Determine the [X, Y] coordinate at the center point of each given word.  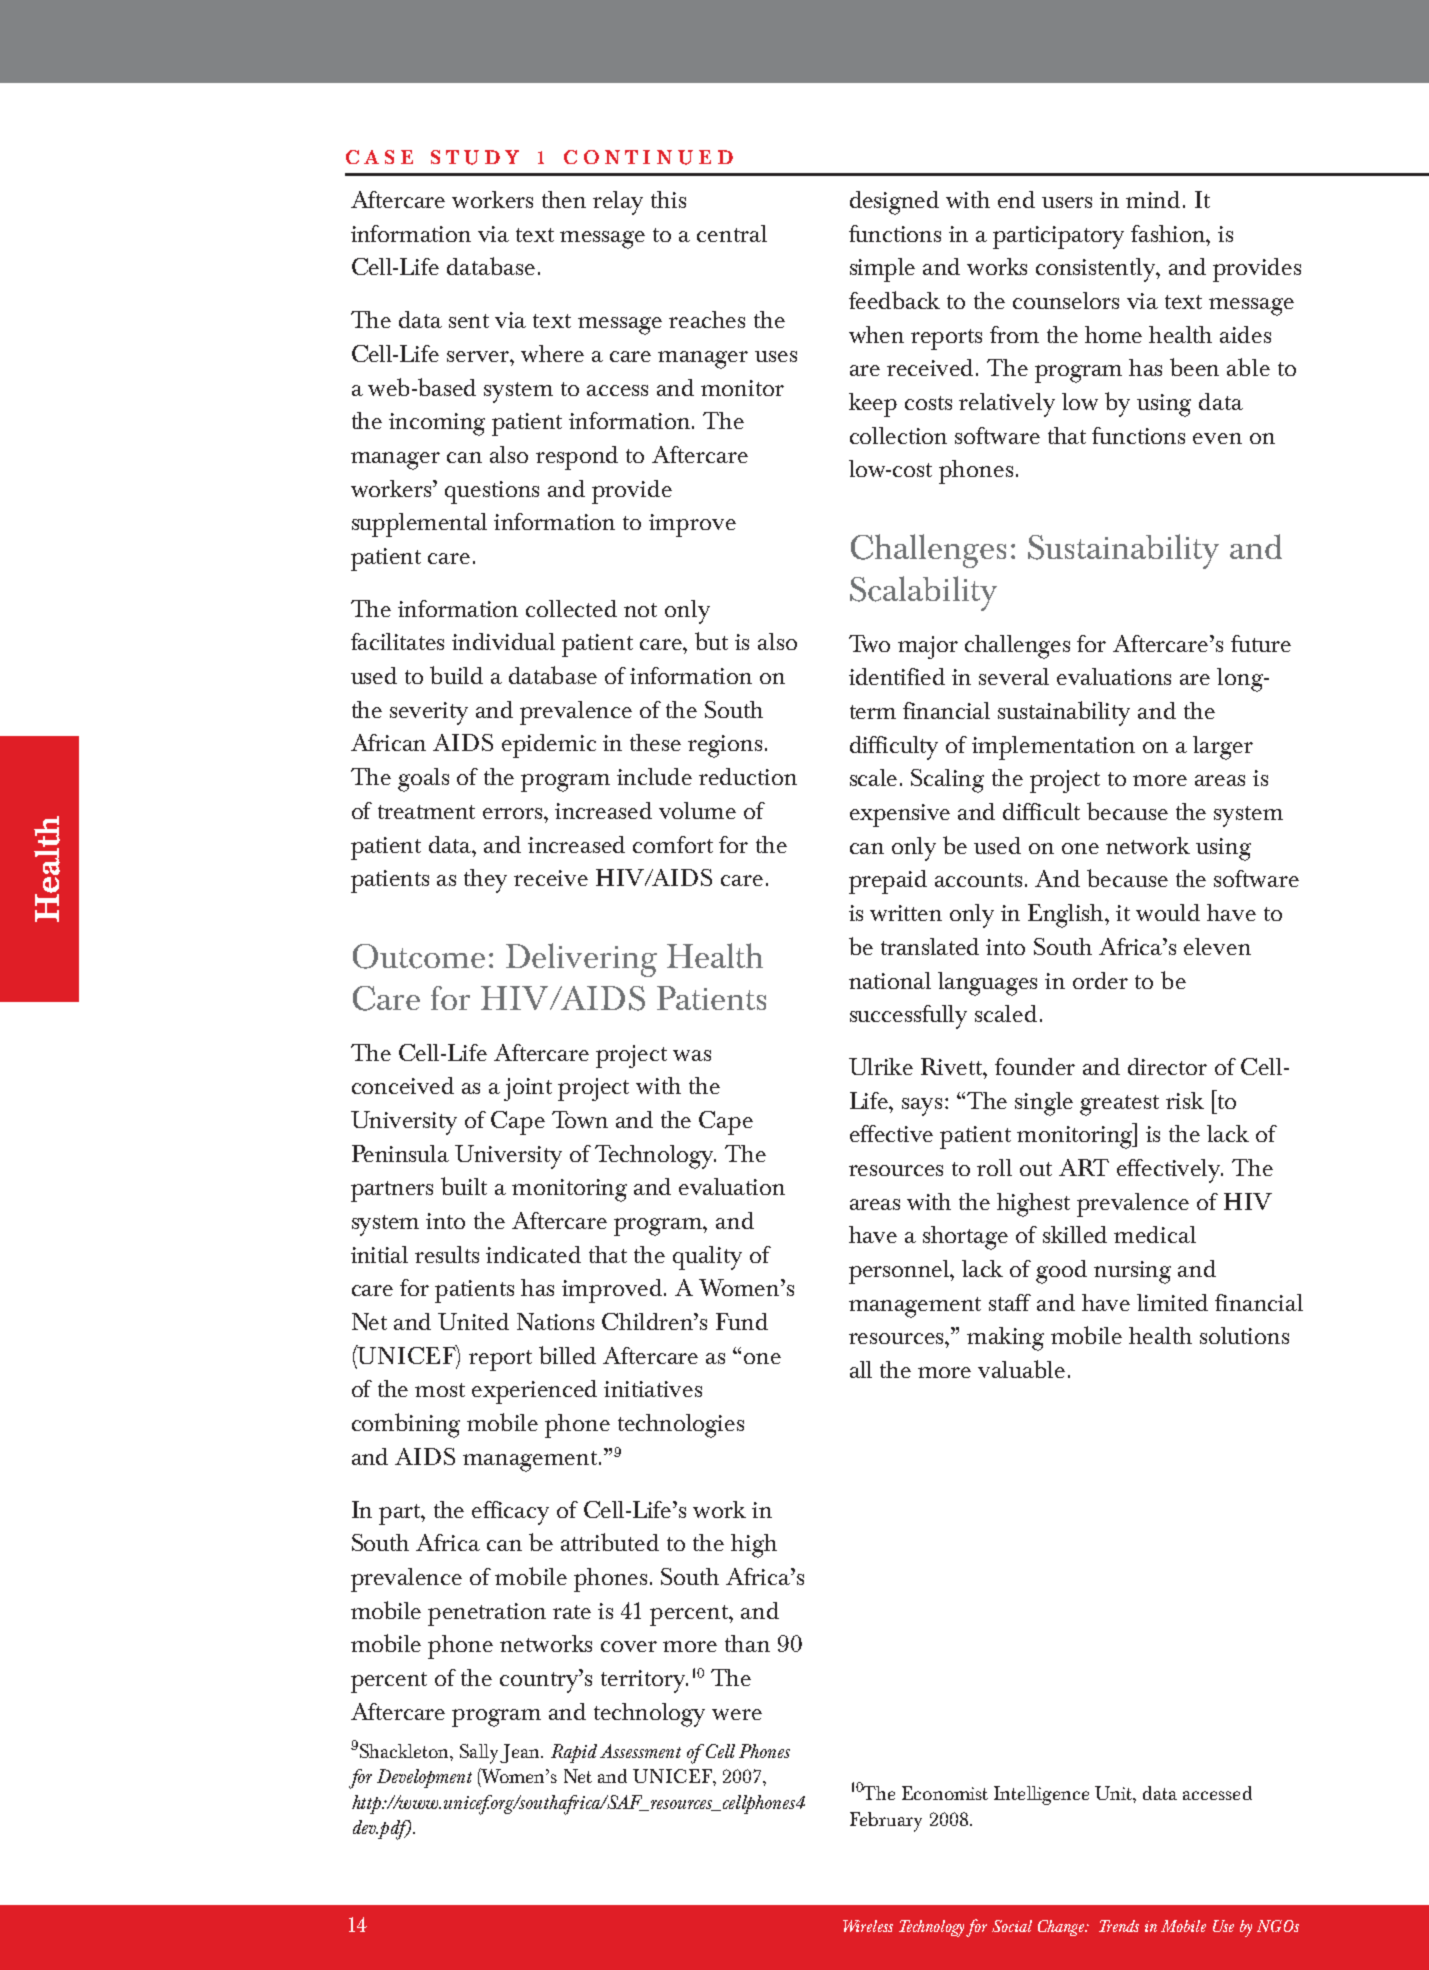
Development [424, 1778]
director [1167, 1066]
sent [469, 321]
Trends [1119, 1926]
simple [882, 270]
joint [528, 1089]
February [886, 1822]
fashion [1169, 233]
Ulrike [881, 1066]
